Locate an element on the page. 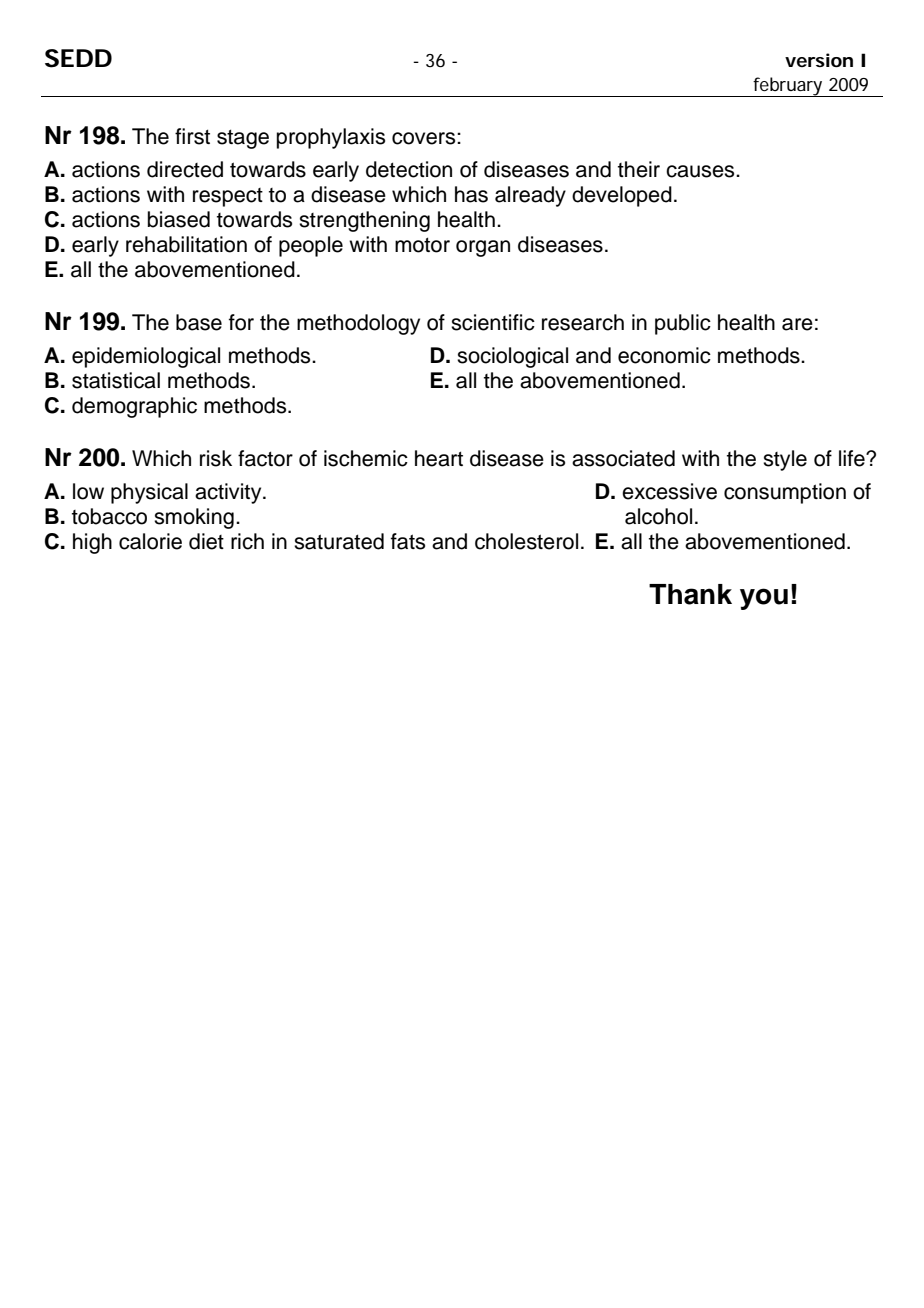 The image size is (924, 1308). february is located at coordinates (788, 87).
